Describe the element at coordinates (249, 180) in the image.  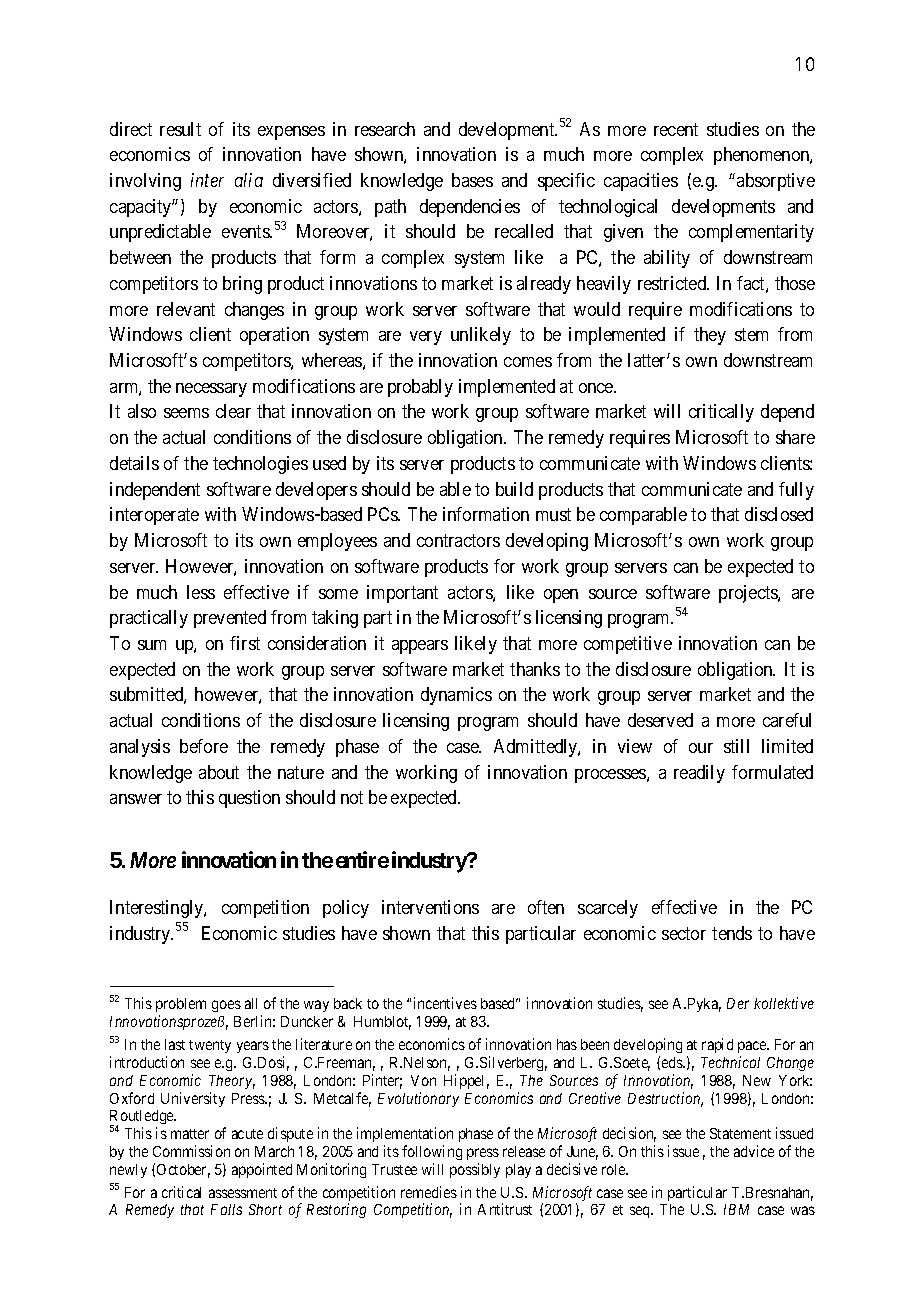
I see `alia` at that location.
